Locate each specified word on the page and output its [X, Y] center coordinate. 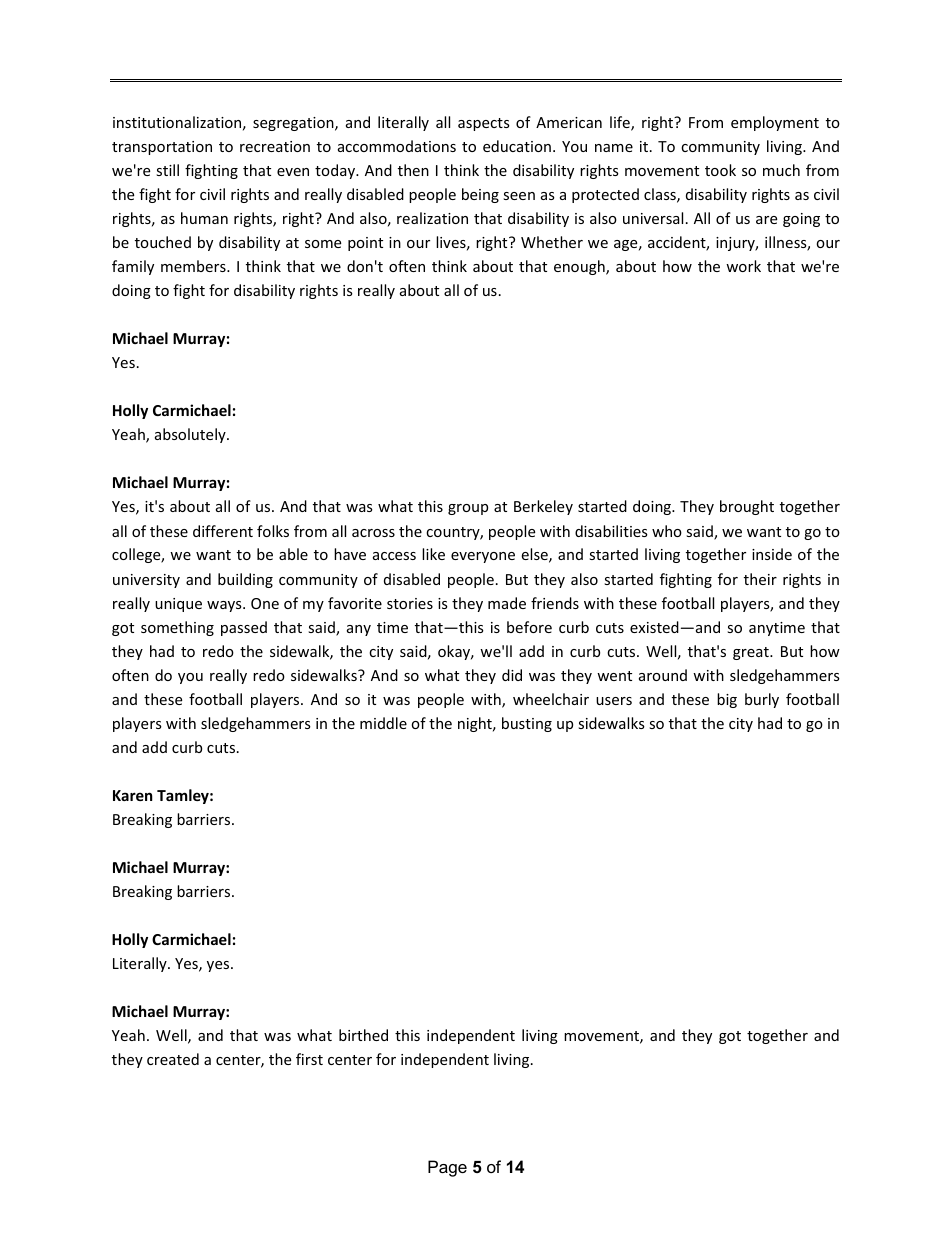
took [720, 170]
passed [244, 628]
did [512, 675]
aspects [484, 124]
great [752, 653]
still [167, 170]
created [173, 1059]
